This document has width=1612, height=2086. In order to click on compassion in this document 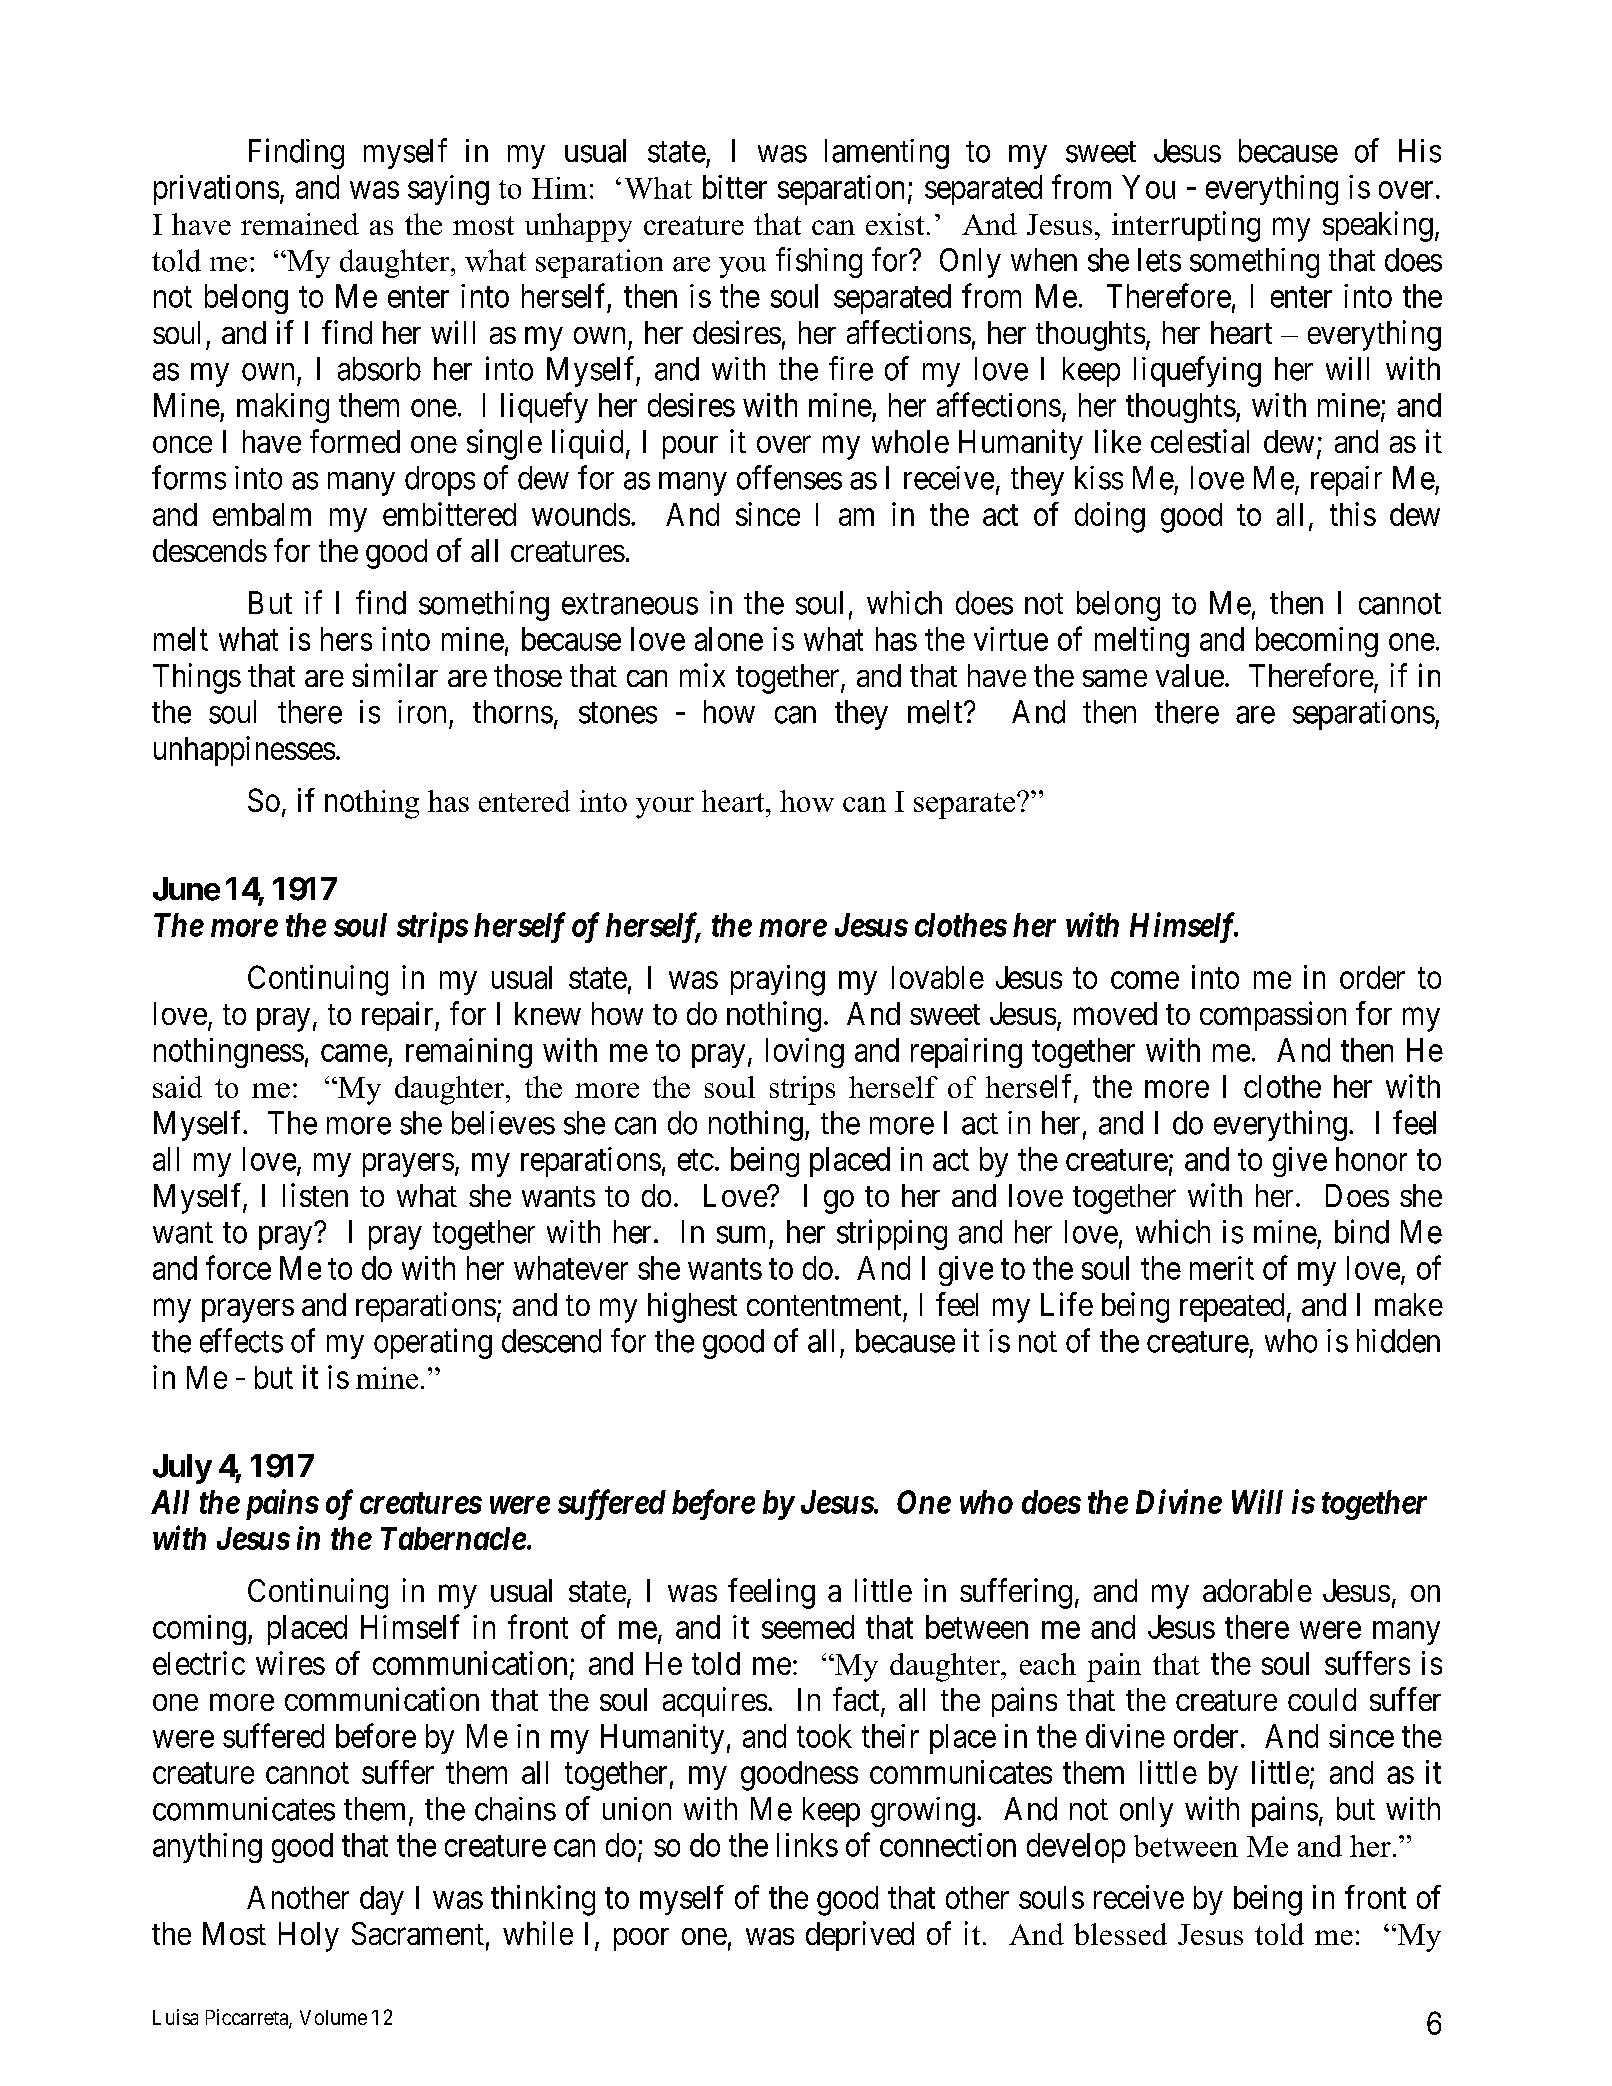, I will do `click(1273, 1016)`.
